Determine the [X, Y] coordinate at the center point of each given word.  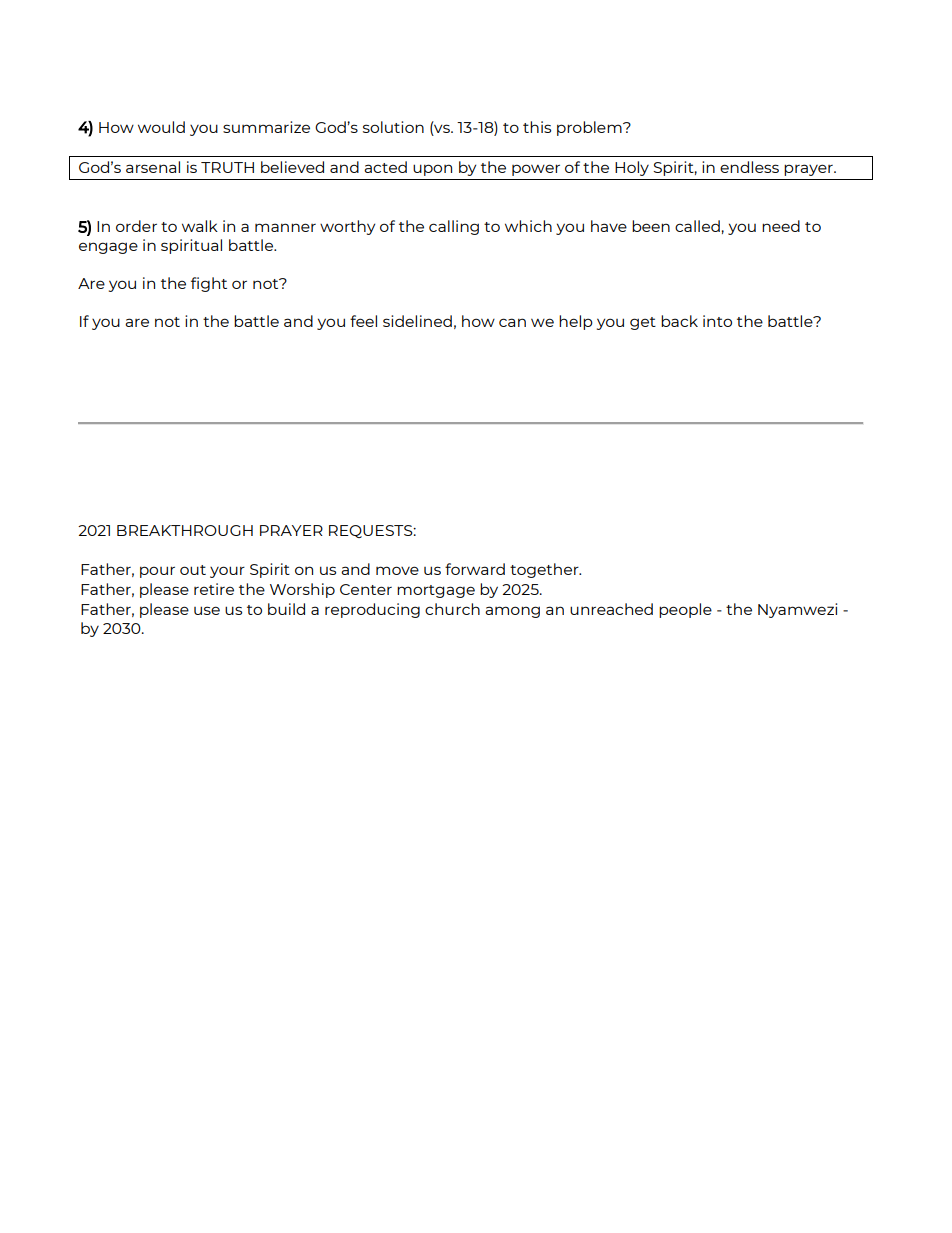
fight [209, 284]
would [161, 127]
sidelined [417, 321]
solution [393, 127]
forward [475, 569]
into [717, 321]
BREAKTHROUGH [185, 530]
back [679, 321]
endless [749, 167]
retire [214, 589]
